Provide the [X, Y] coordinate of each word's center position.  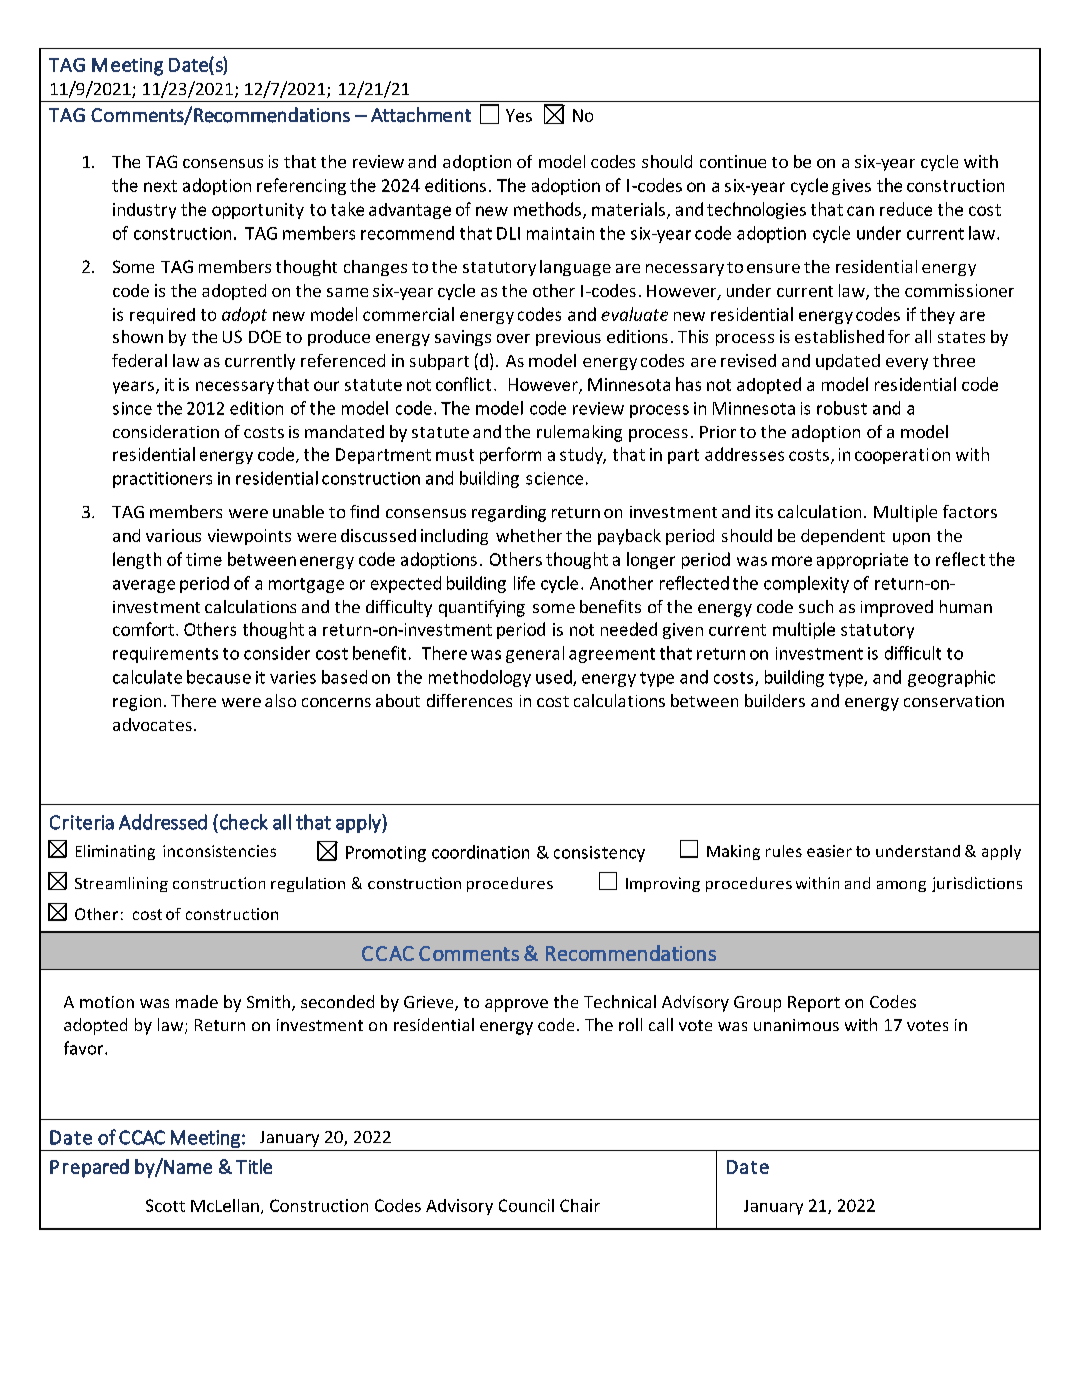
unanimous [796, 1025]
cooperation [902, 456]
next [160, 186]
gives [851, 187]
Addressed [163, 822]
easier [829, 851]
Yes [519, 115]
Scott [165, 1205]
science [554, 478]
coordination [480, 852]
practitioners [162, 480]
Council [526, 1205]
